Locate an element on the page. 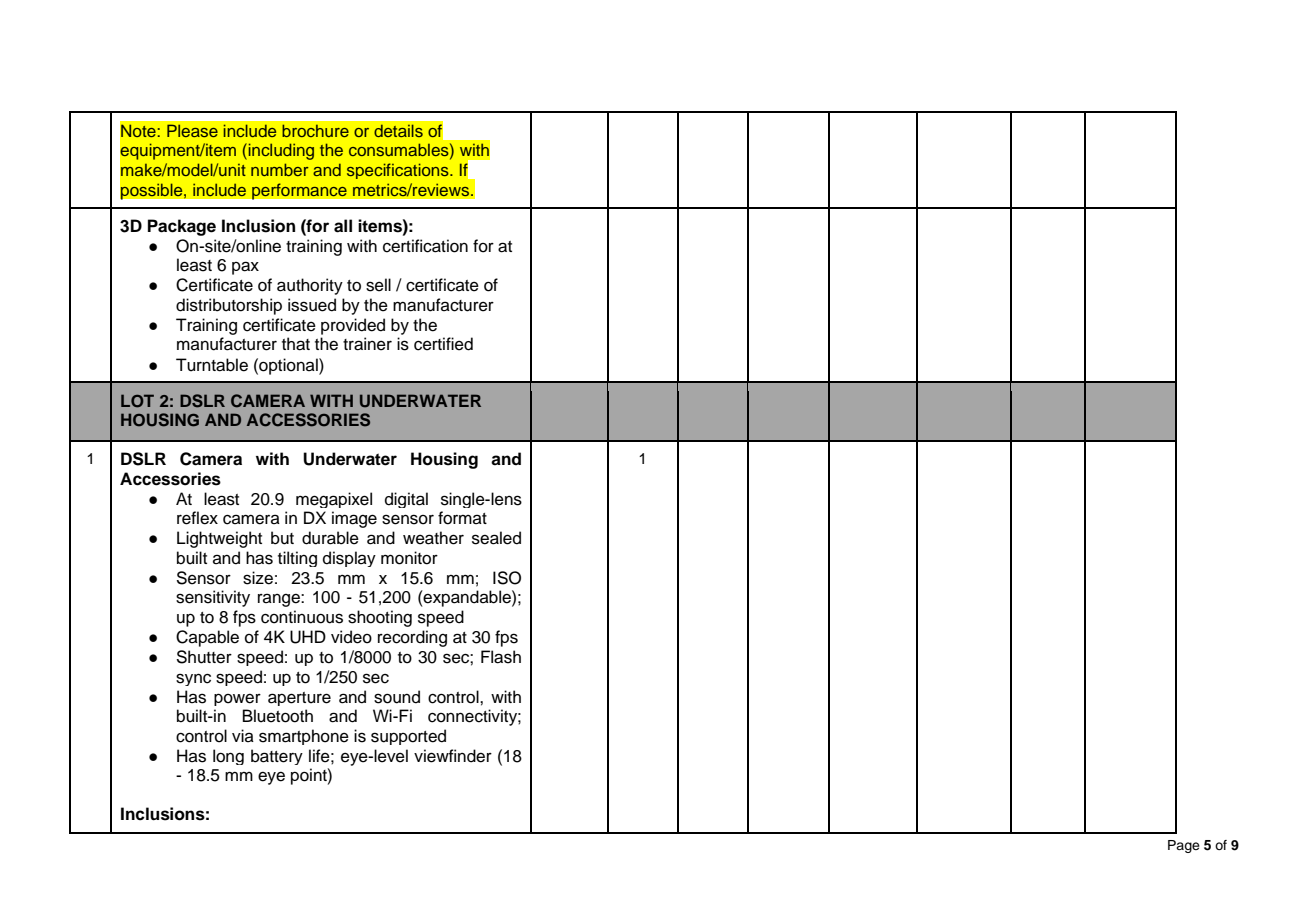 The height and width of the document is (924, 1308). megapixel is located at coordinates (334, 500).
